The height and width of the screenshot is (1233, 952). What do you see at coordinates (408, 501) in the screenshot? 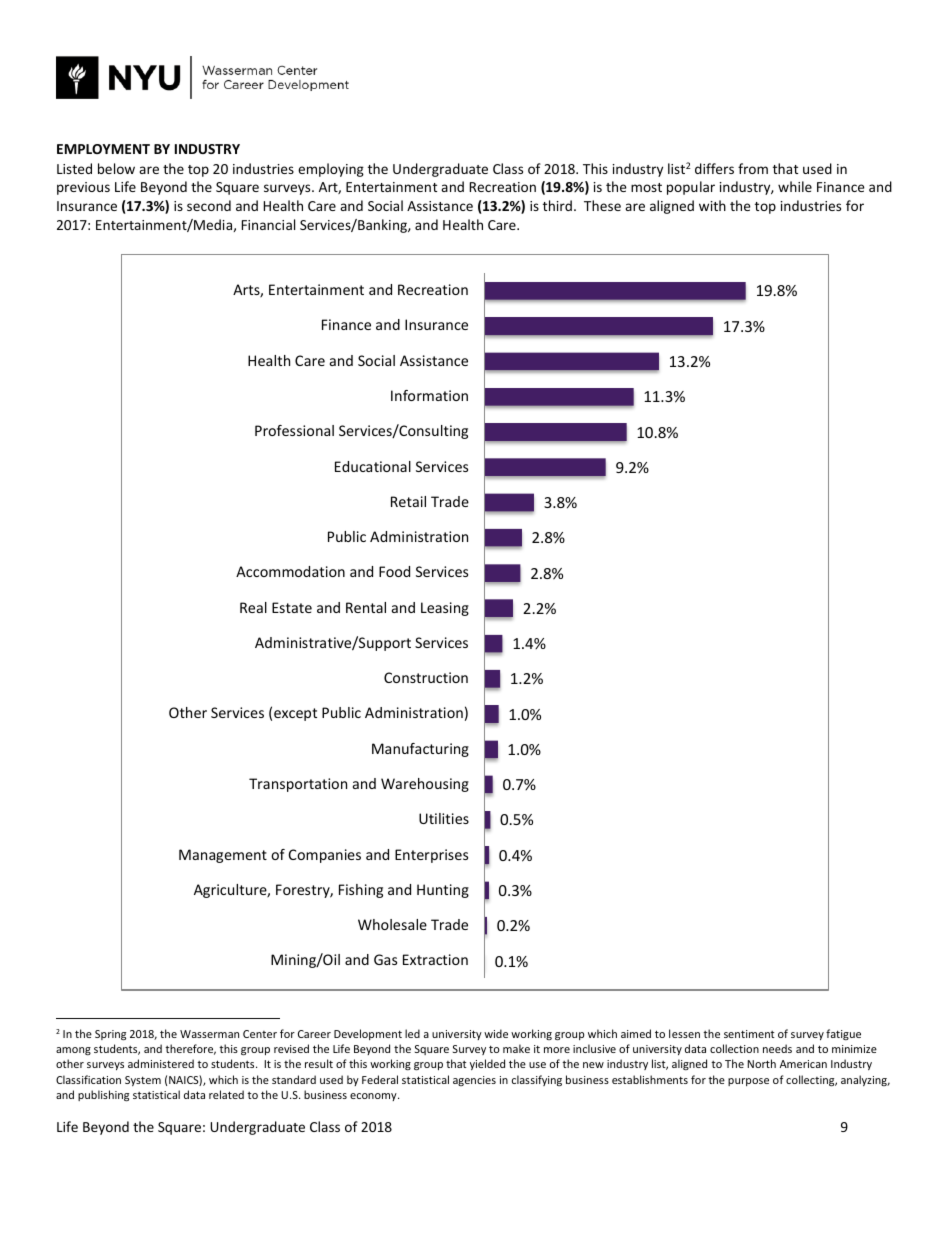
I see `Retail` at bounding box center [408, 501].
